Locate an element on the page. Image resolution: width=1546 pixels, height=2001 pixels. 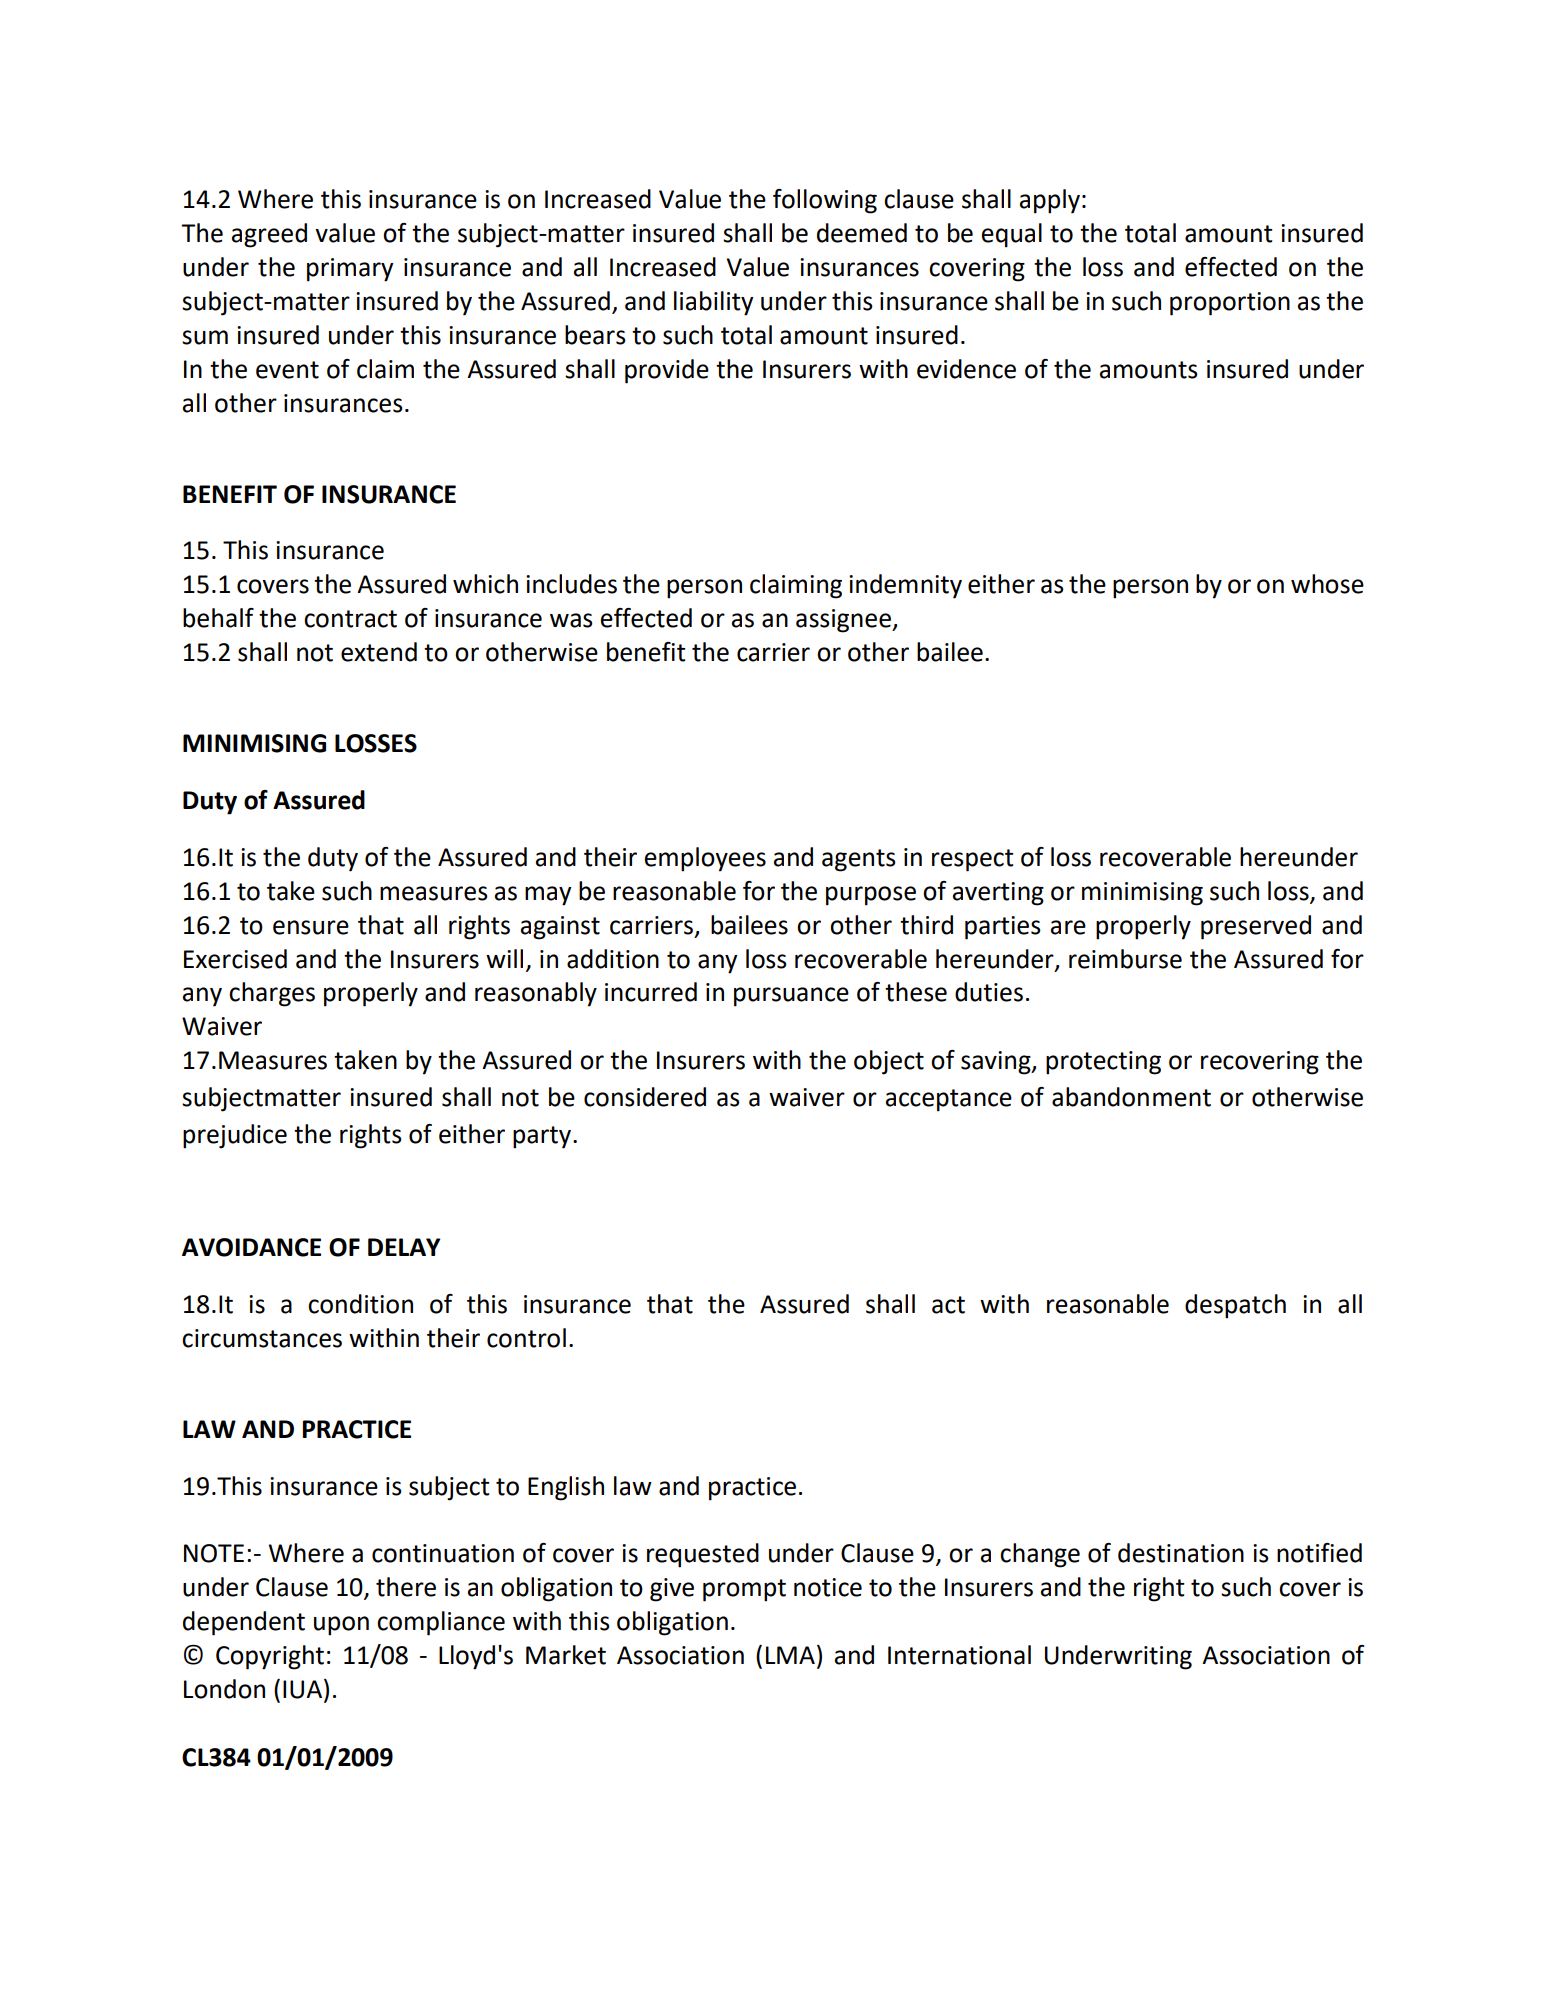
preserved is located at coordinates (1256, 927).
